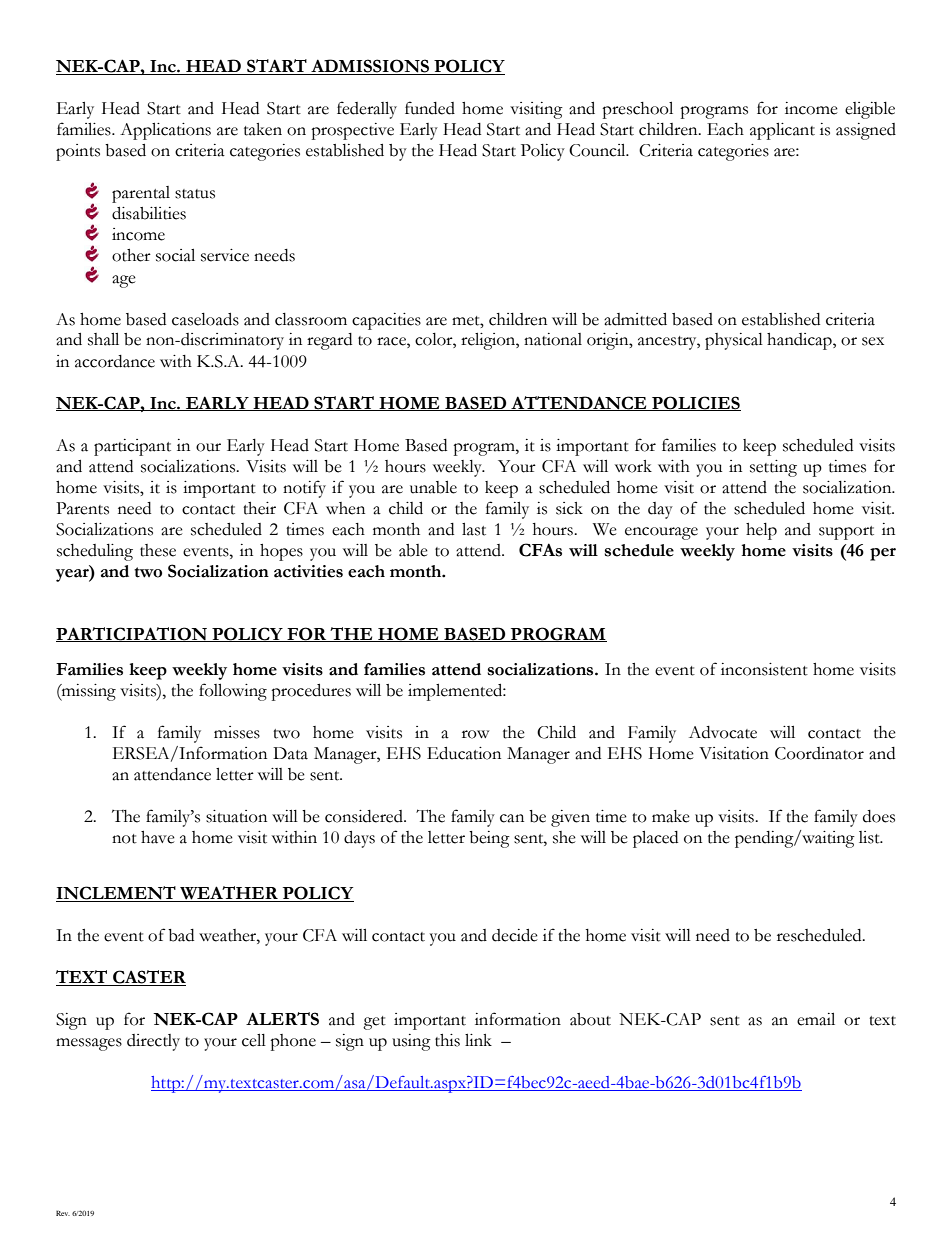  I want to click on applicant, so click(782, 131).
